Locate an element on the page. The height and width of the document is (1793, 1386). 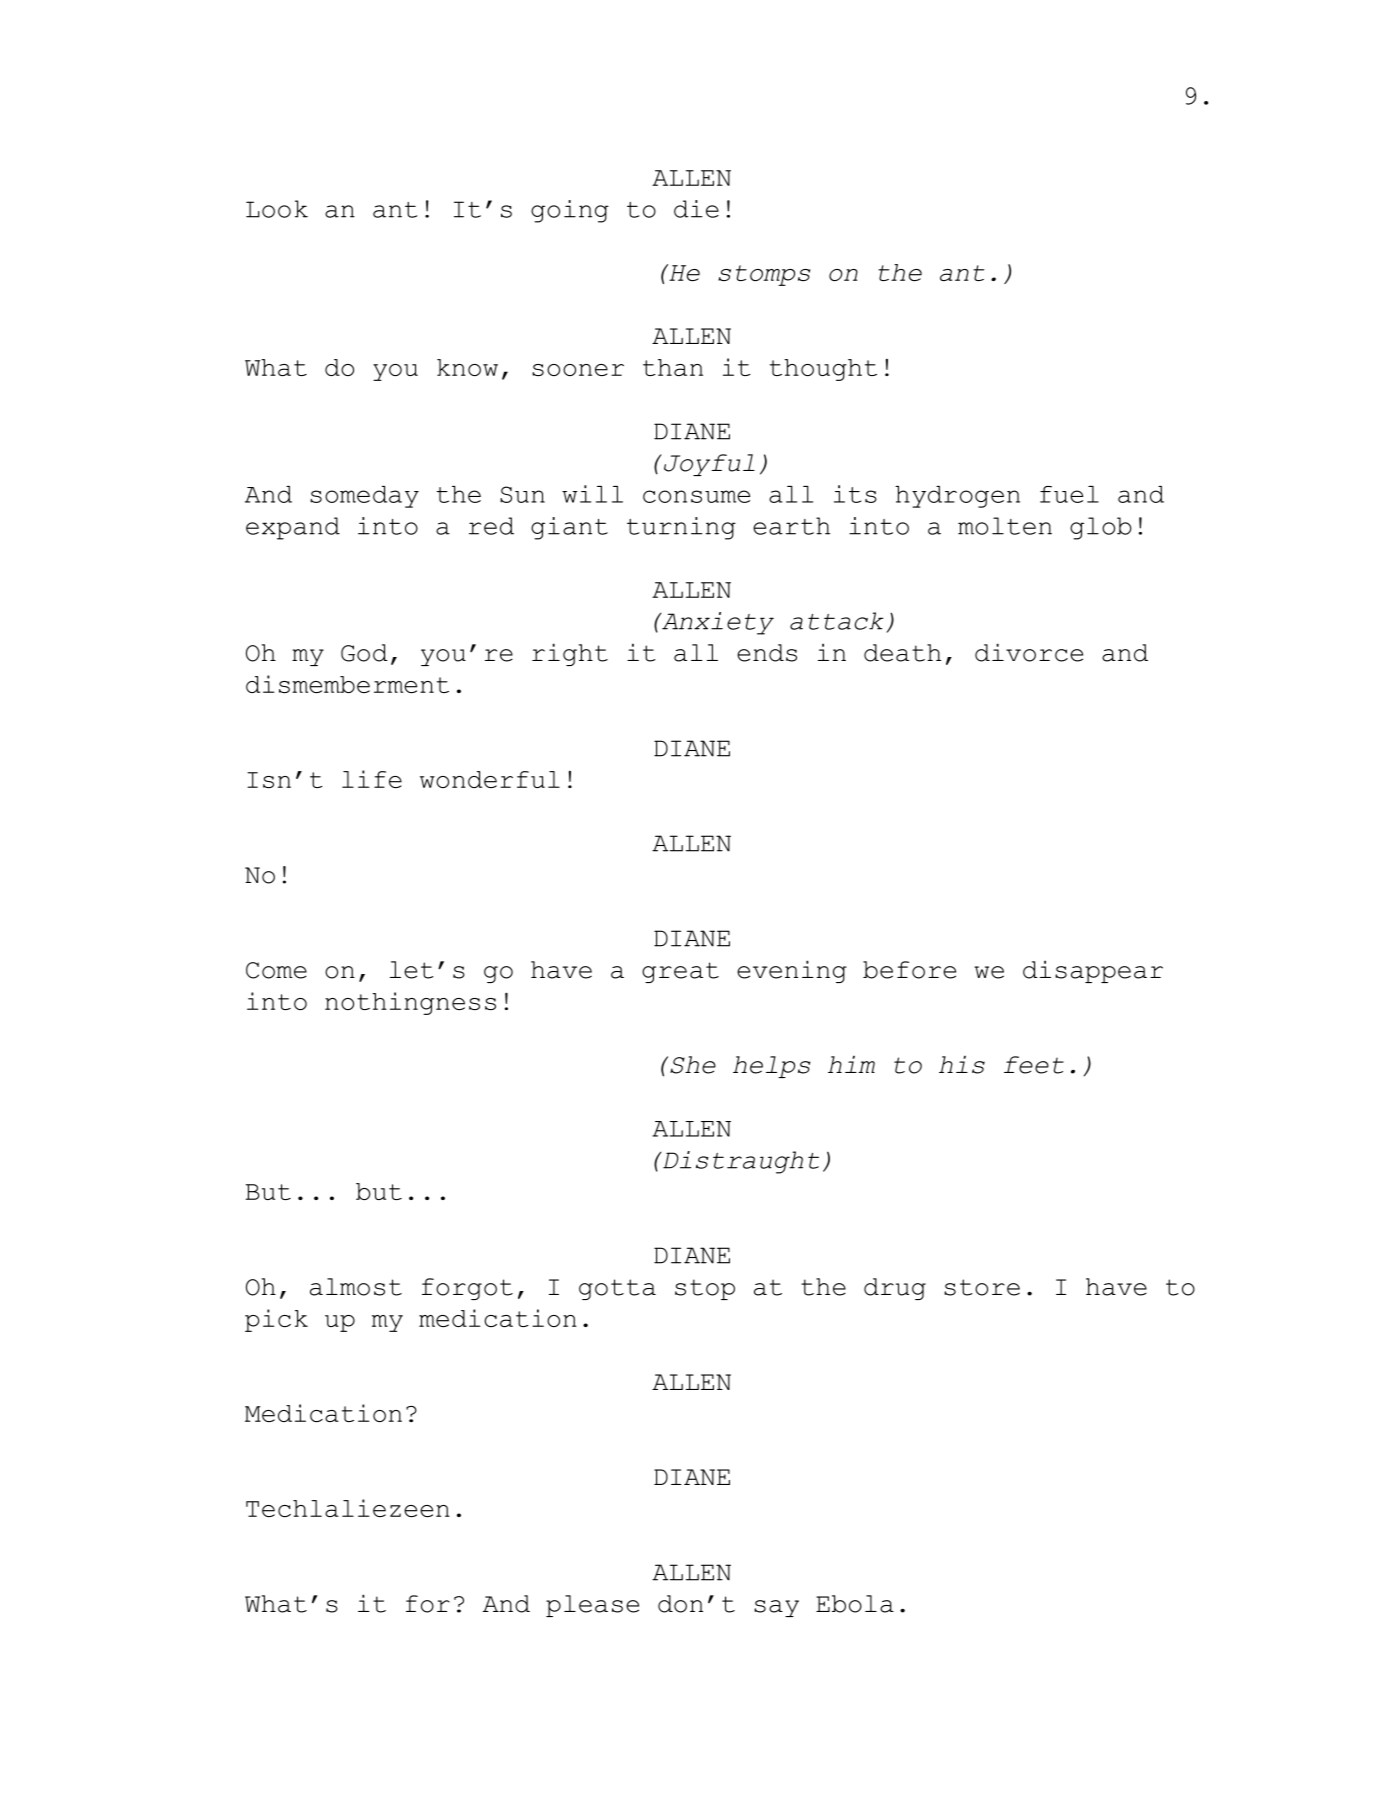
die is located at coordinates (696, 209).
